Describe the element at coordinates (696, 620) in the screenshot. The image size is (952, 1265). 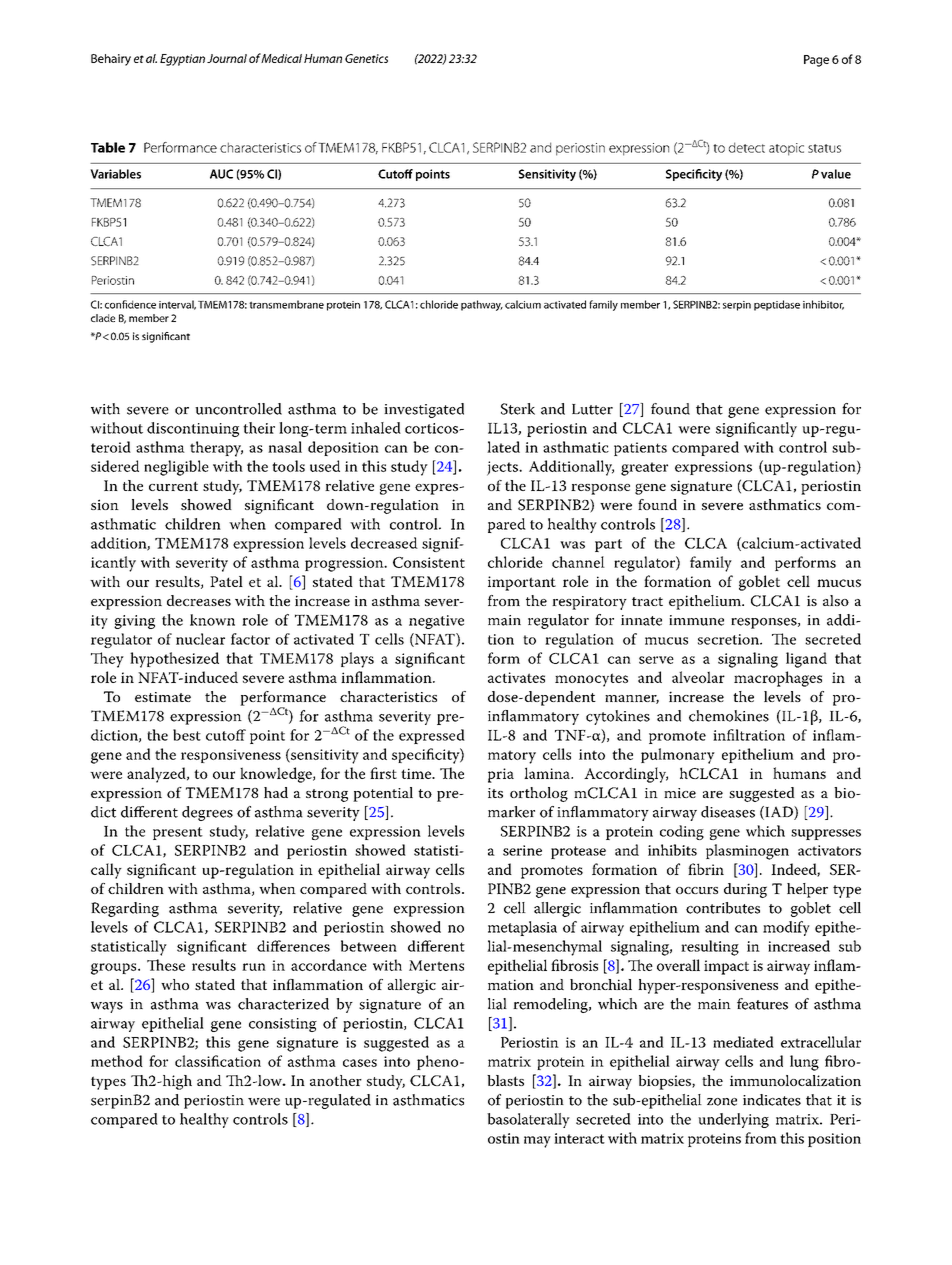
I see `immune` at that location.
